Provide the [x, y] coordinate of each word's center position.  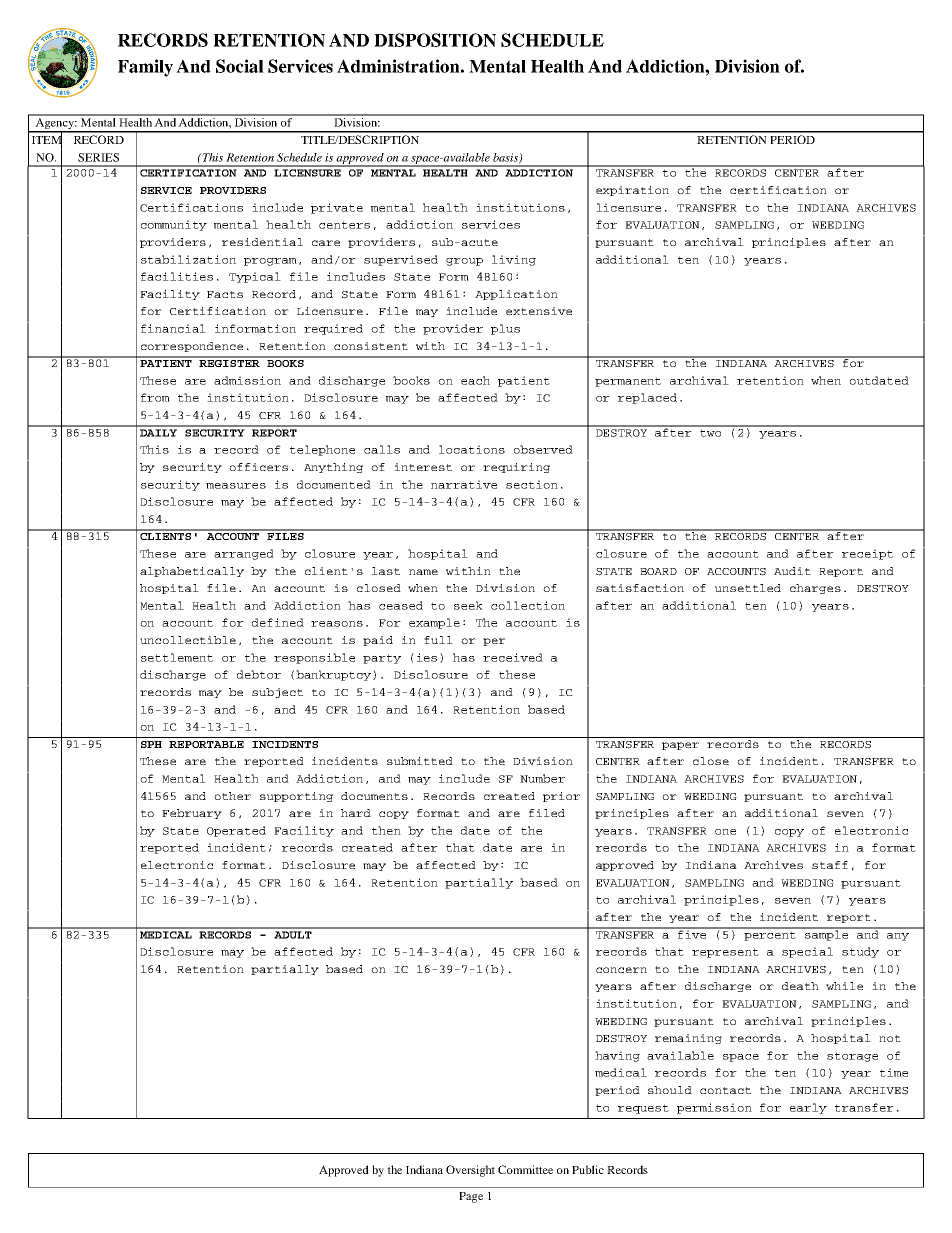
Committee [525, 1169]
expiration [632, 191]
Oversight [470, 1171]
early [808, 1108]
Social [240, 66]
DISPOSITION [435, 40]
